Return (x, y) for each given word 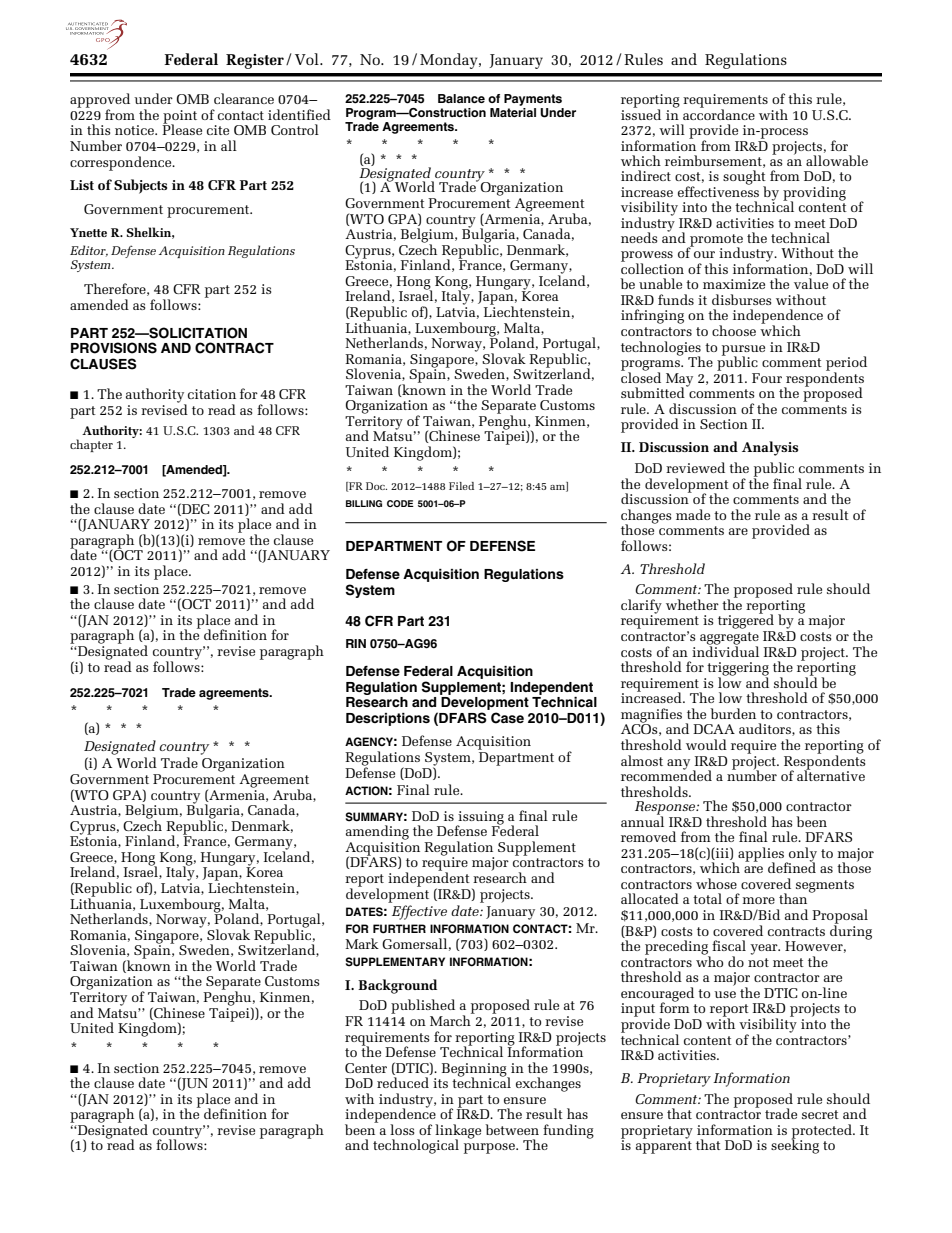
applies (762, 855)
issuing (480, 819)
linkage (458, 1132)
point (179, 118)
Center (366, 1068)
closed (641, 376)
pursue (743, 351)
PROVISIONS (114, 348)
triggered (746, 621)
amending (377, 832)
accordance (719, 113)
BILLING (364, 503)
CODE (400, 503)
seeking (795, 1145)
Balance (461, 98)
